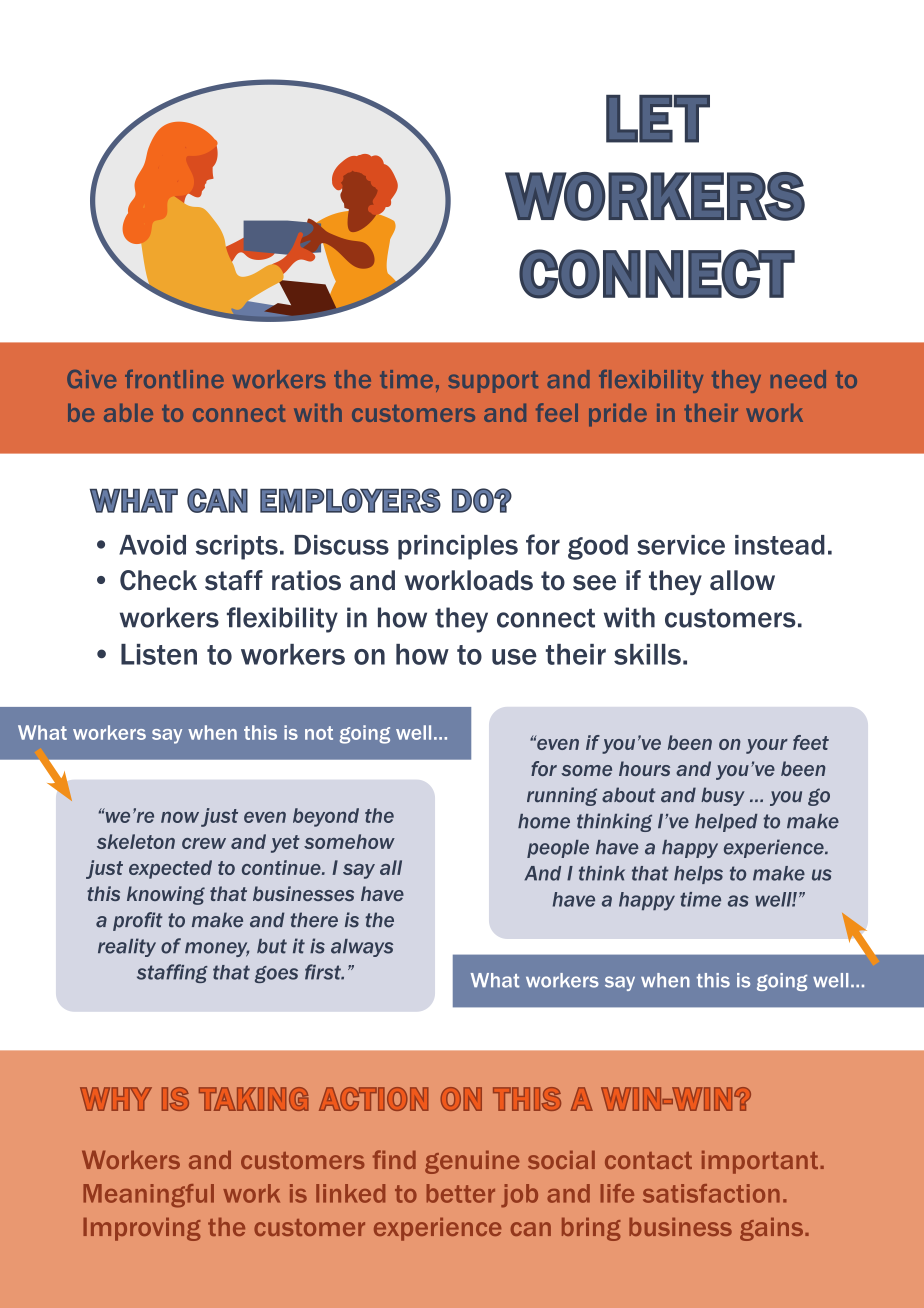  What do you see at coordinates (698, 875) in the screenshot?
I see `helps` at bounding box center [698, 875].
